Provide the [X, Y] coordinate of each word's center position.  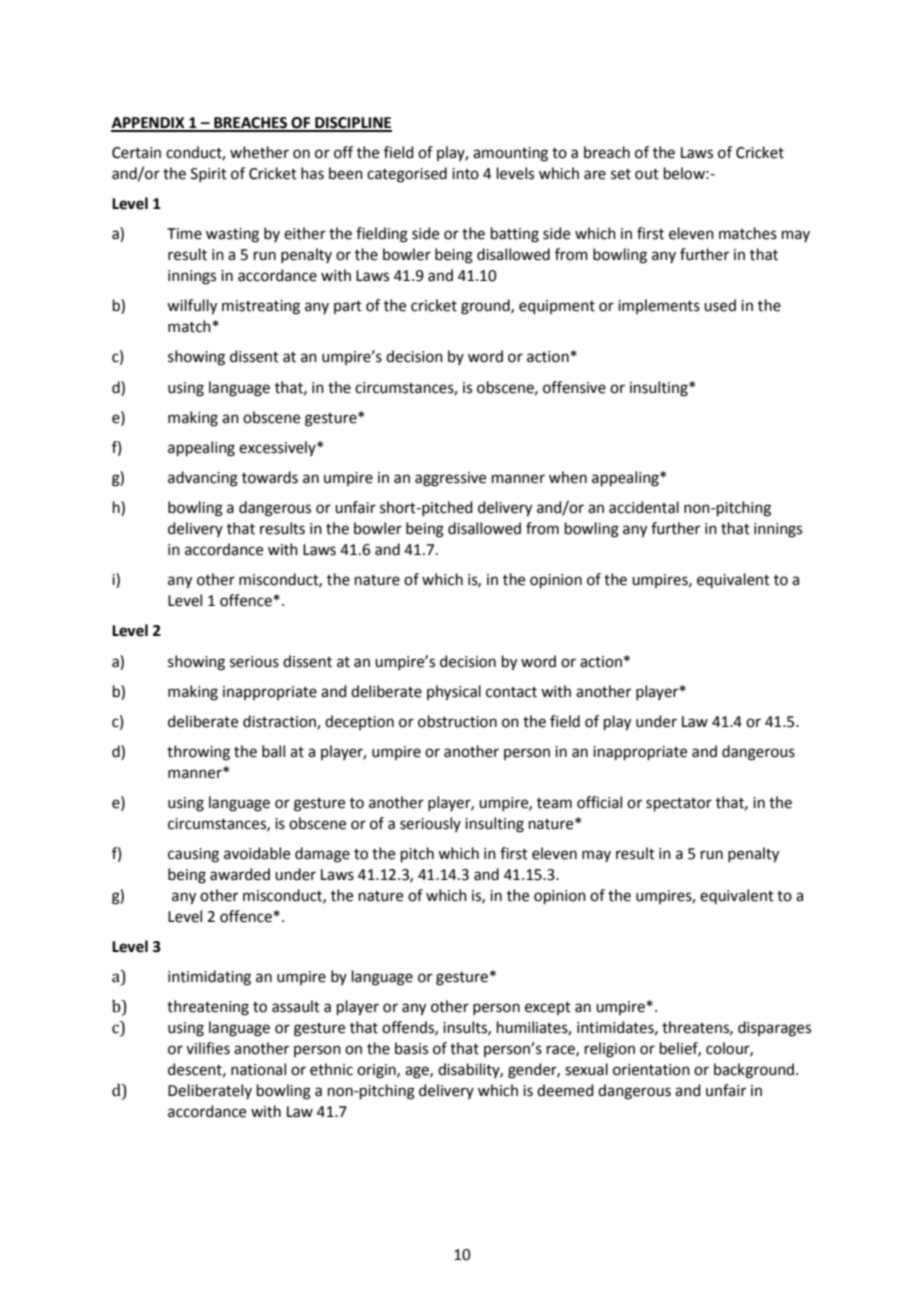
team [554, 803]
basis [411, 1048]
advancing [203, 479]
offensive [574, 387]
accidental [644, 507]
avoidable [257, 853]
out [647, 174]
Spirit [209, 175]
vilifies [208, 1048]
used [720, 305]
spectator [679, 804]
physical [454, 693]
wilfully [192, 307]
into [465, 174]
